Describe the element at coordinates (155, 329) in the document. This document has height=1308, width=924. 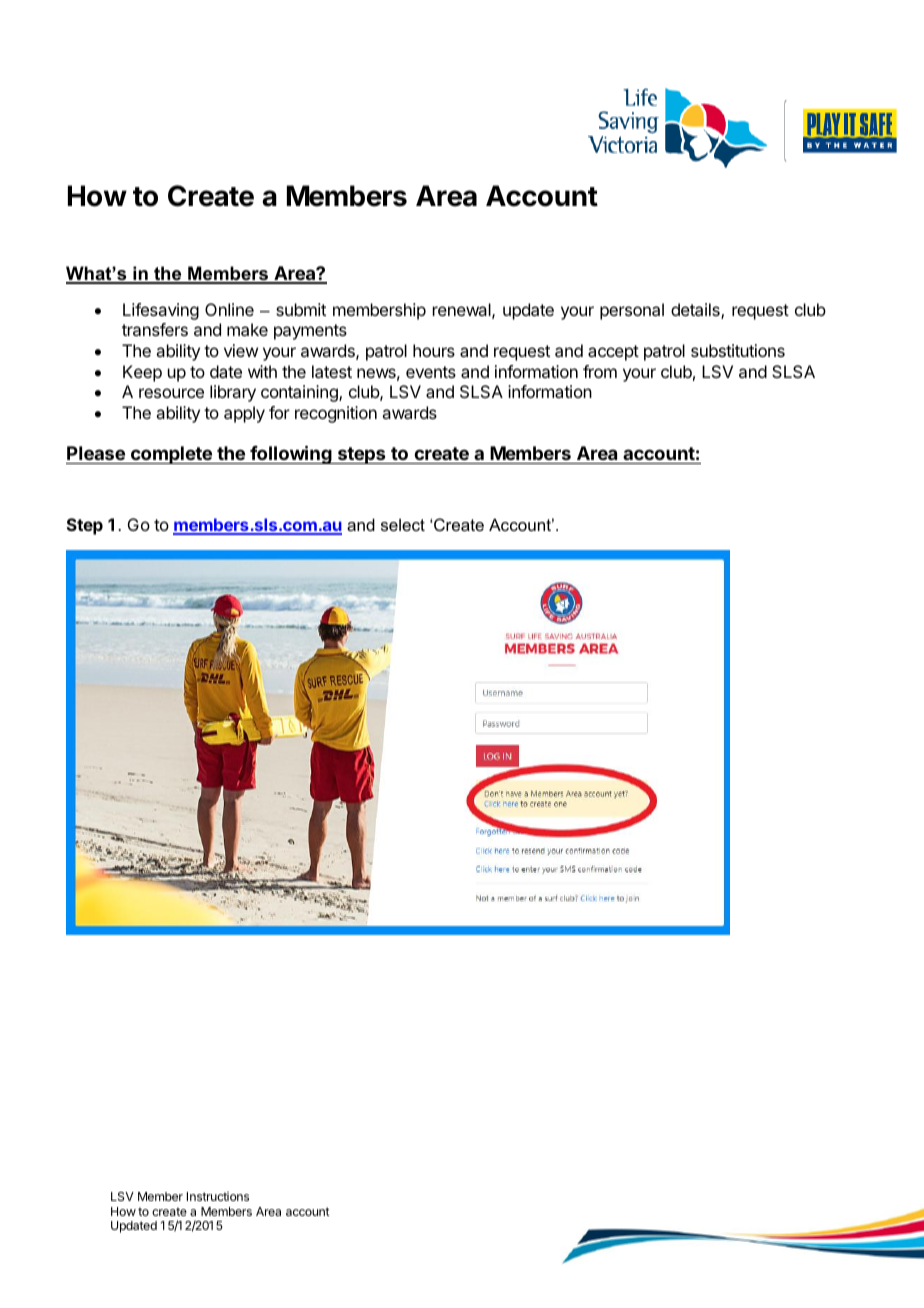
I see `transfers` at that location.
